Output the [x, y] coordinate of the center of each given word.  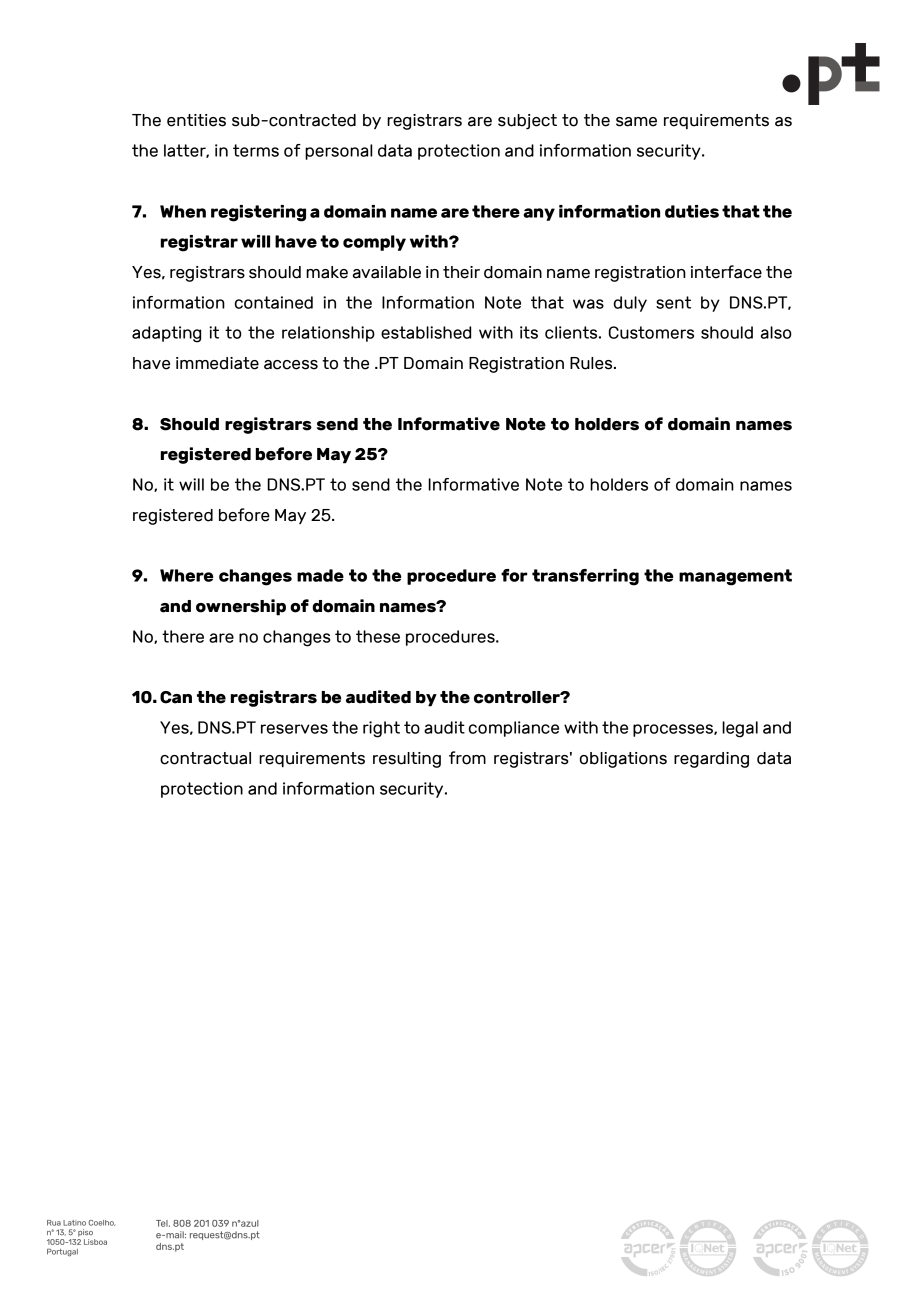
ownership [241, 607]
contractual [205, 758]
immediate [217, 363]
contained [274, 302]
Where [186, 575]
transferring [585, 577]
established [426, 332]
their [461, 272]
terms [256, 150]
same [636, 122]
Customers [651, 332]
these [378, 636]
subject [527, 122]
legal [740, 729]
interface [726, 272]
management [735, 577]
